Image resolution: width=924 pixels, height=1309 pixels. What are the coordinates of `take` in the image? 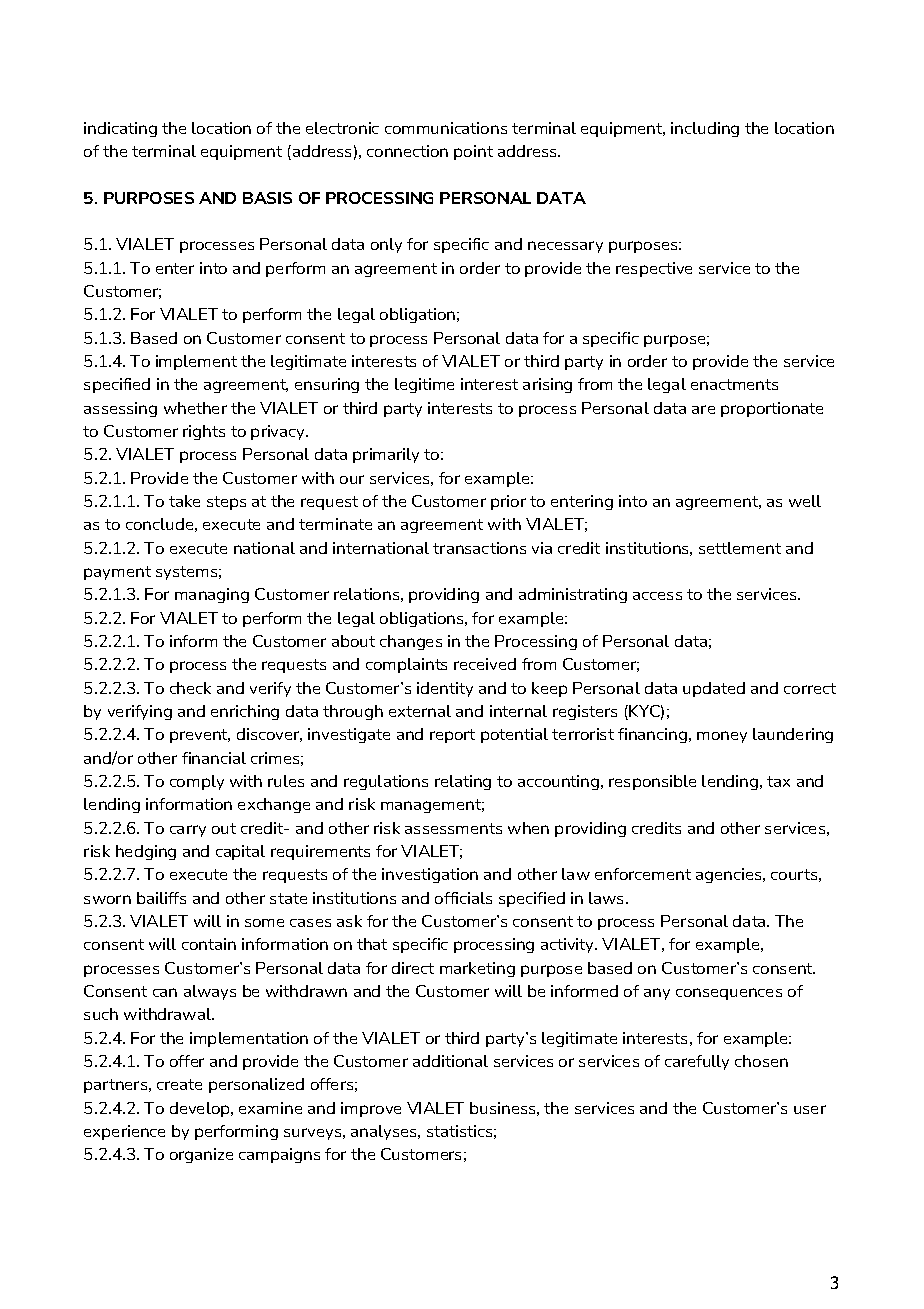 It's located at (184, 501).
